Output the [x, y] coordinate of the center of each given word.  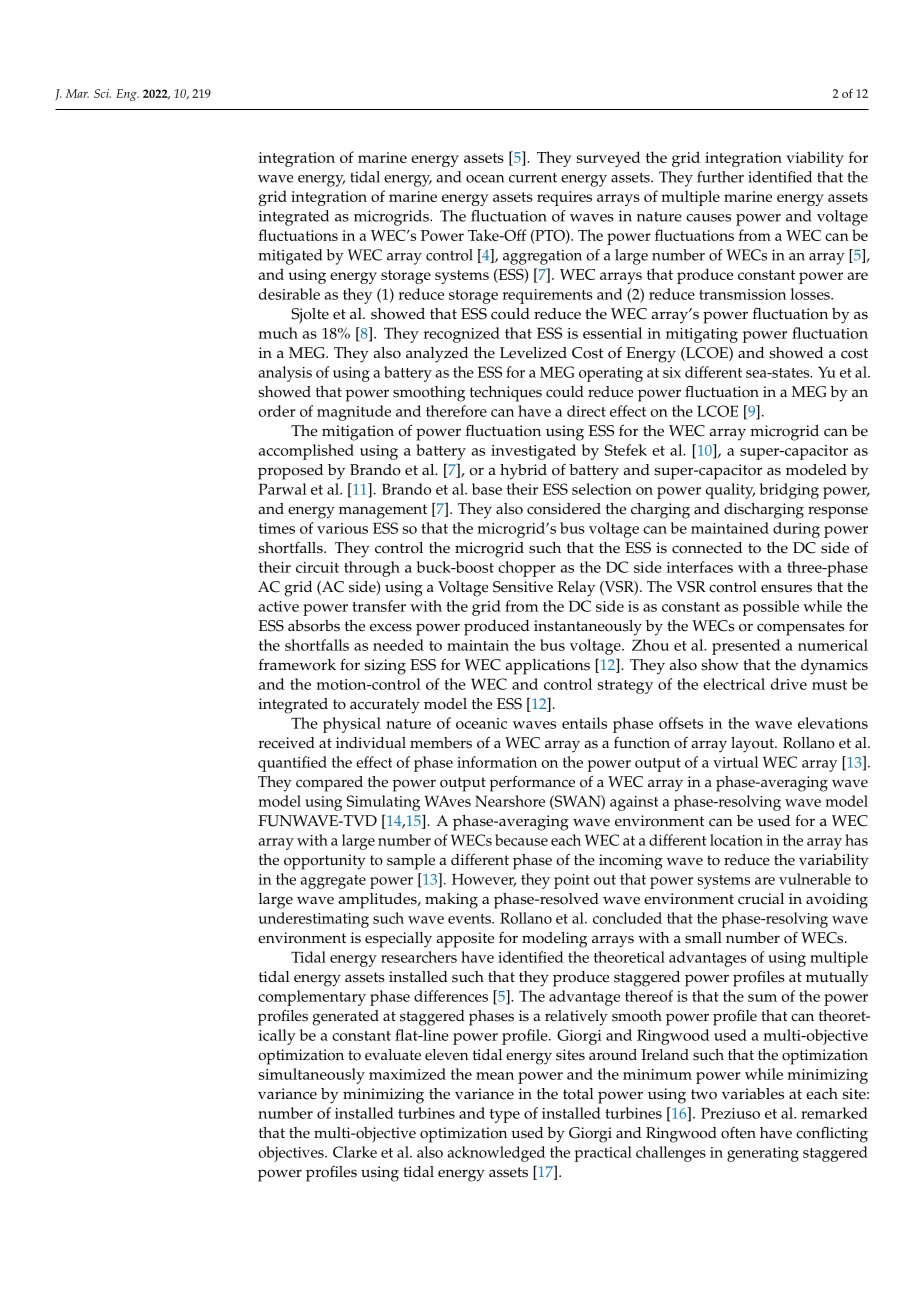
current [533, 178]
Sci [102, 93]
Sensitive [523, 587]
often [738, 1133]
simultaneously [312, 1076]
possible [771, 608]
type [505, 1116]
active [279, 606]
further [720, 177]
